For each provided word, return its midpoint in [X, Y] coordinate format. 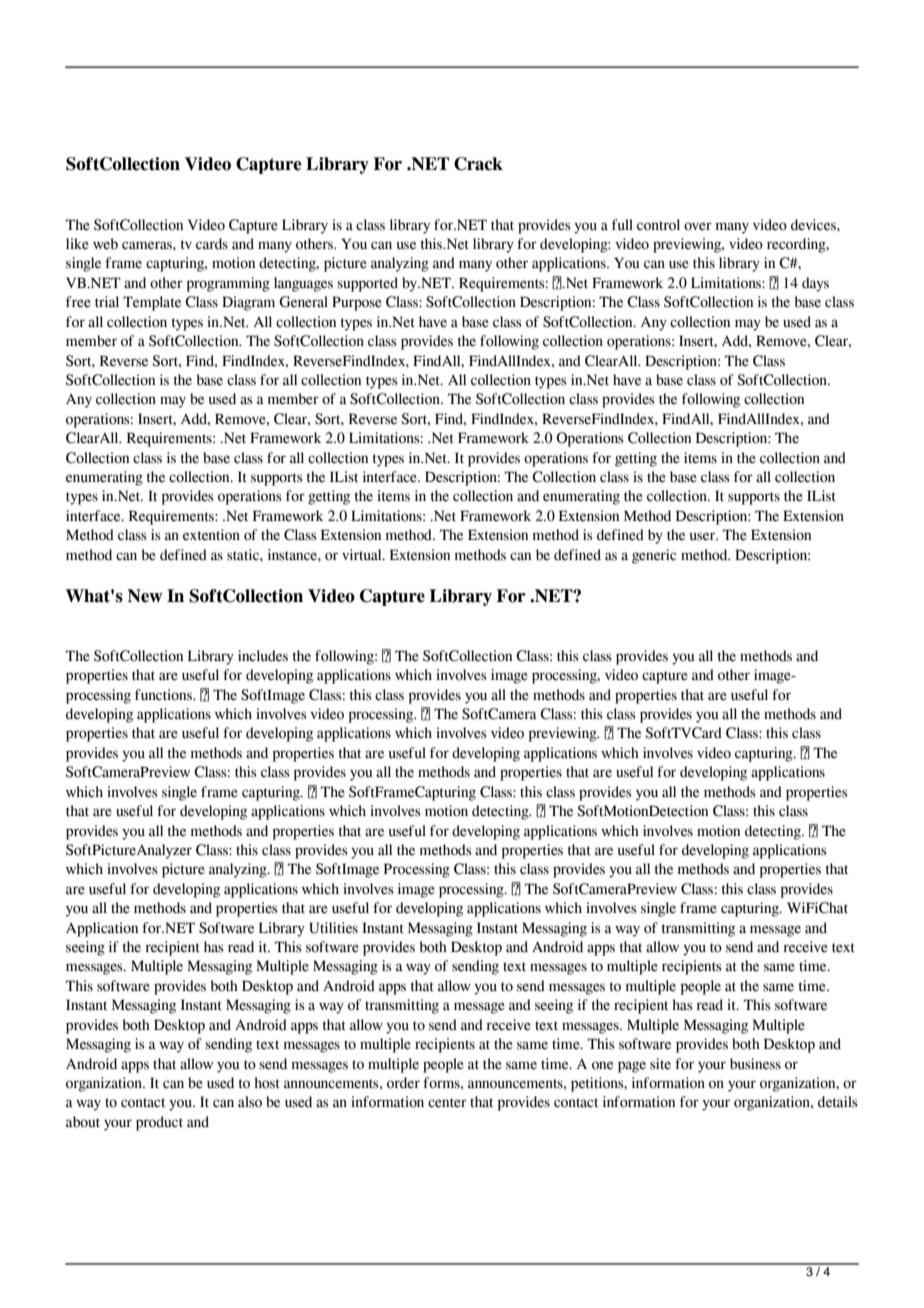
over [698, 226]
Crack [478, 164]
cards [212, 244]
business [755, 1064]
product [159, 1123]
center [447, 1103]
